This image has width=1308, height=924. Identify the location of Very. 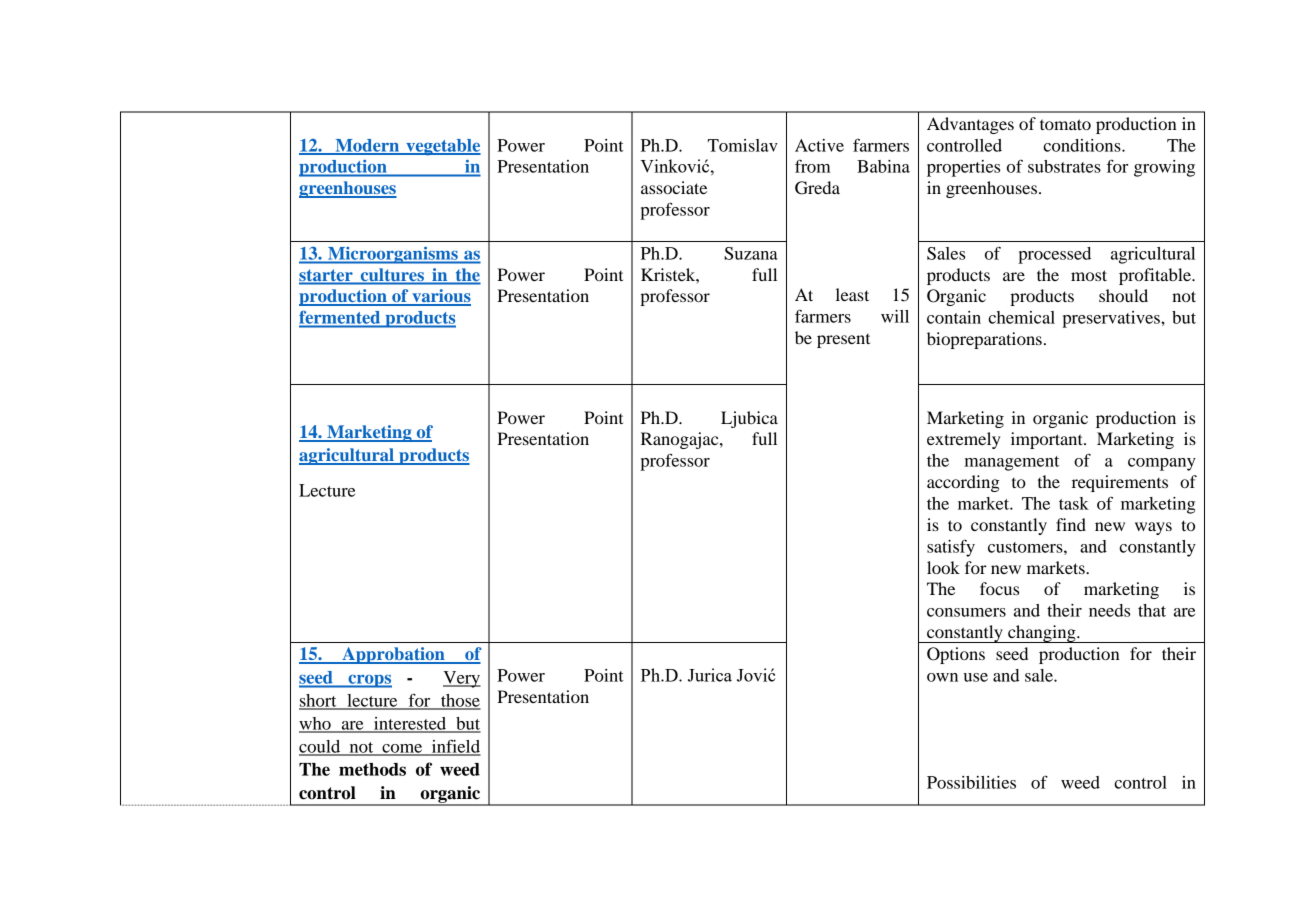
(462, 679).
